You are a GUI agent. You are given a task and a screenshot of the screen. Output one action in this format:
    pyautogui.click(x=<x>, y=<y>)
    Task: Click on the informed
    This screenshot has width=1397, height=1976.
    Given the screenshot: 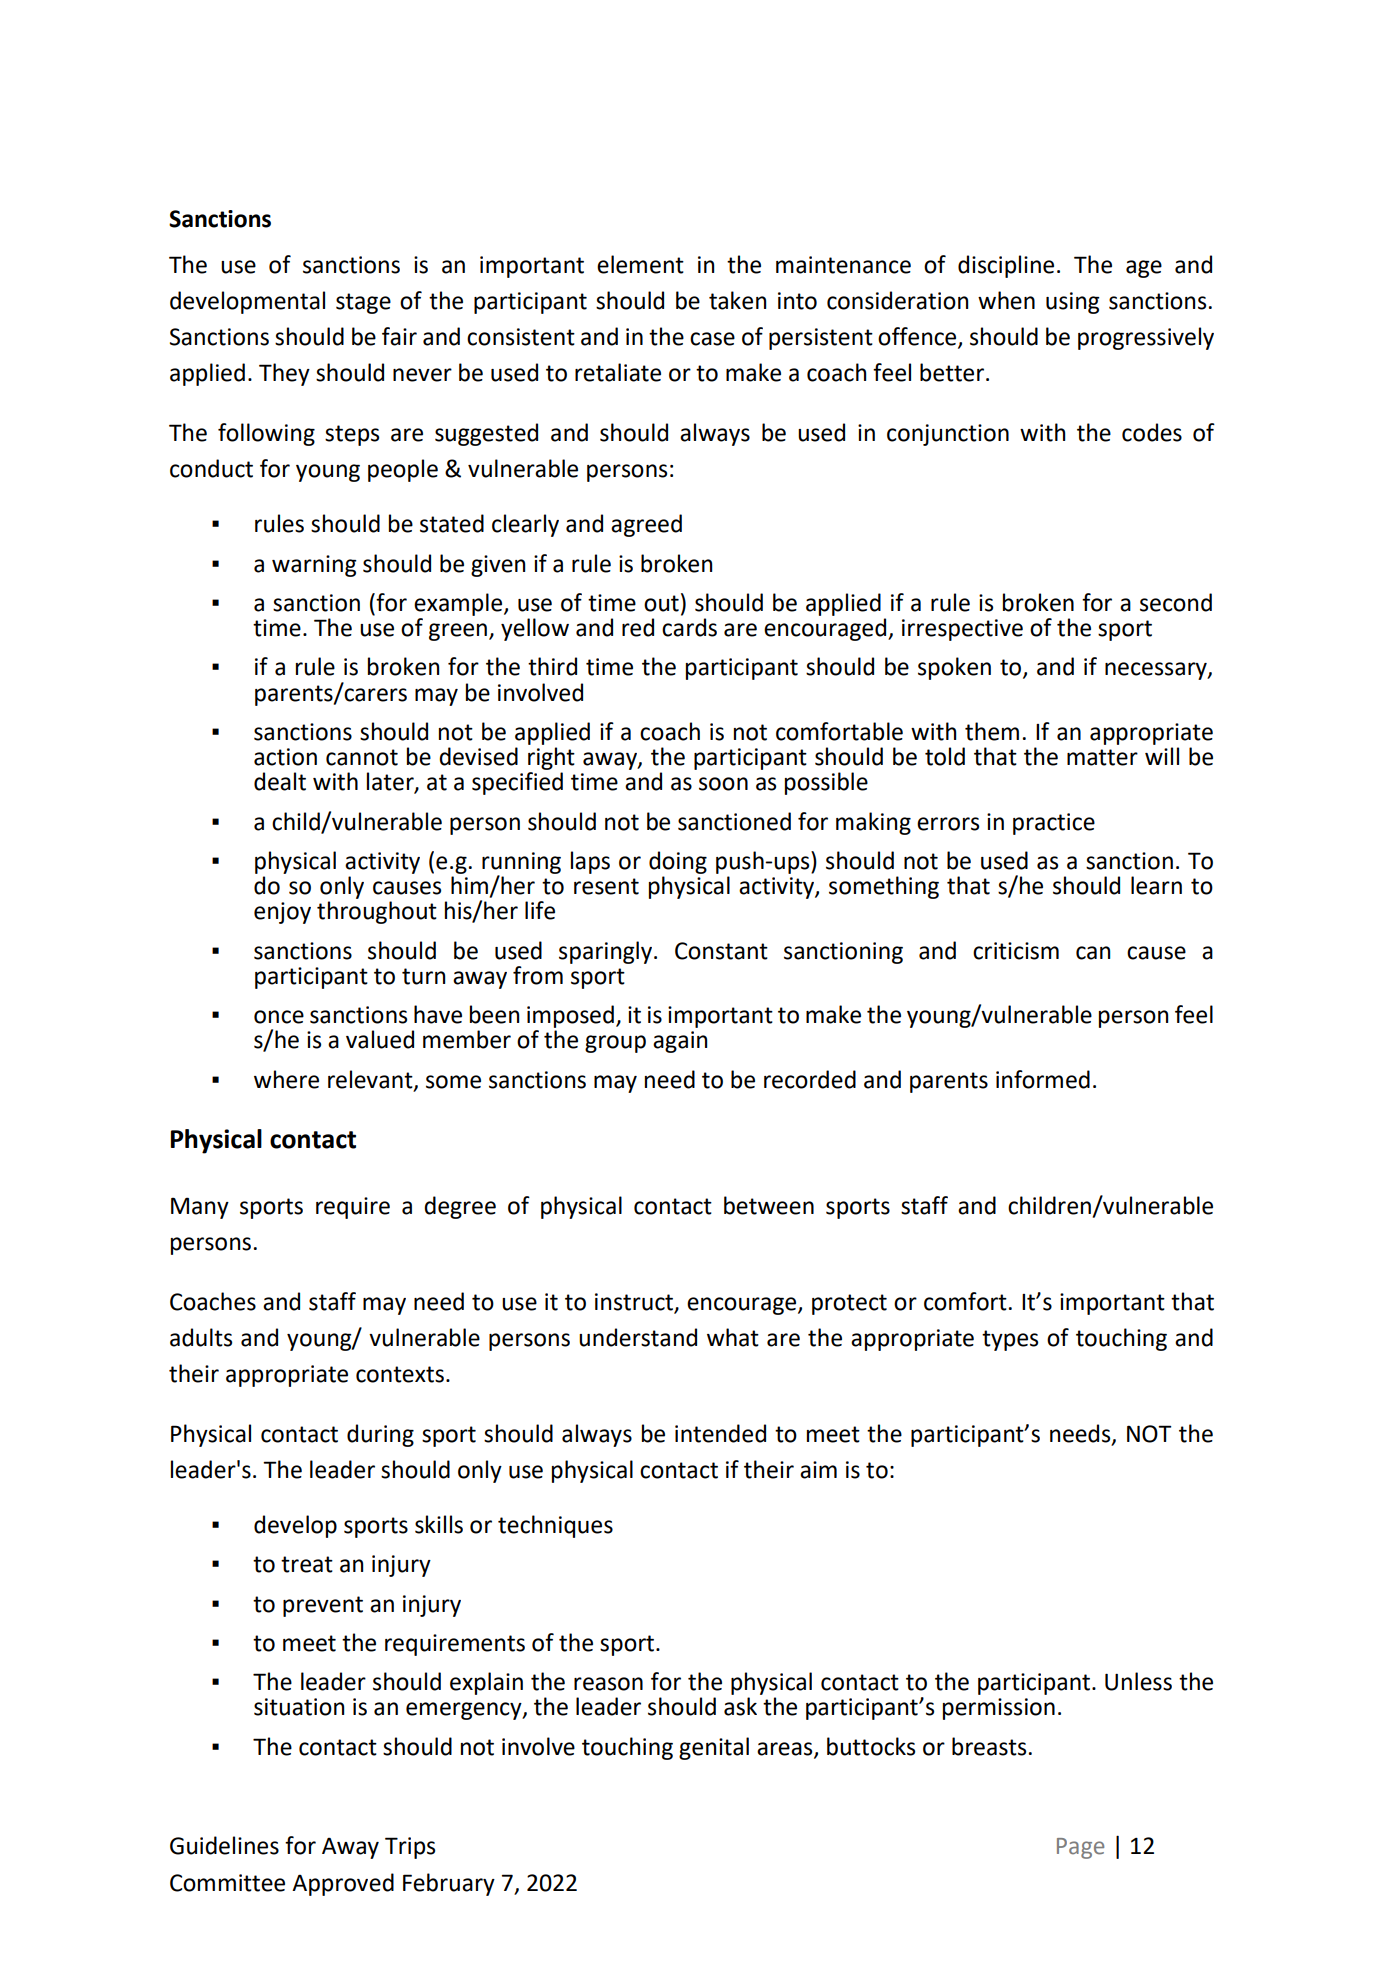 What is the action you would take?
    pyautogui.click(x=1043, y=1079)
